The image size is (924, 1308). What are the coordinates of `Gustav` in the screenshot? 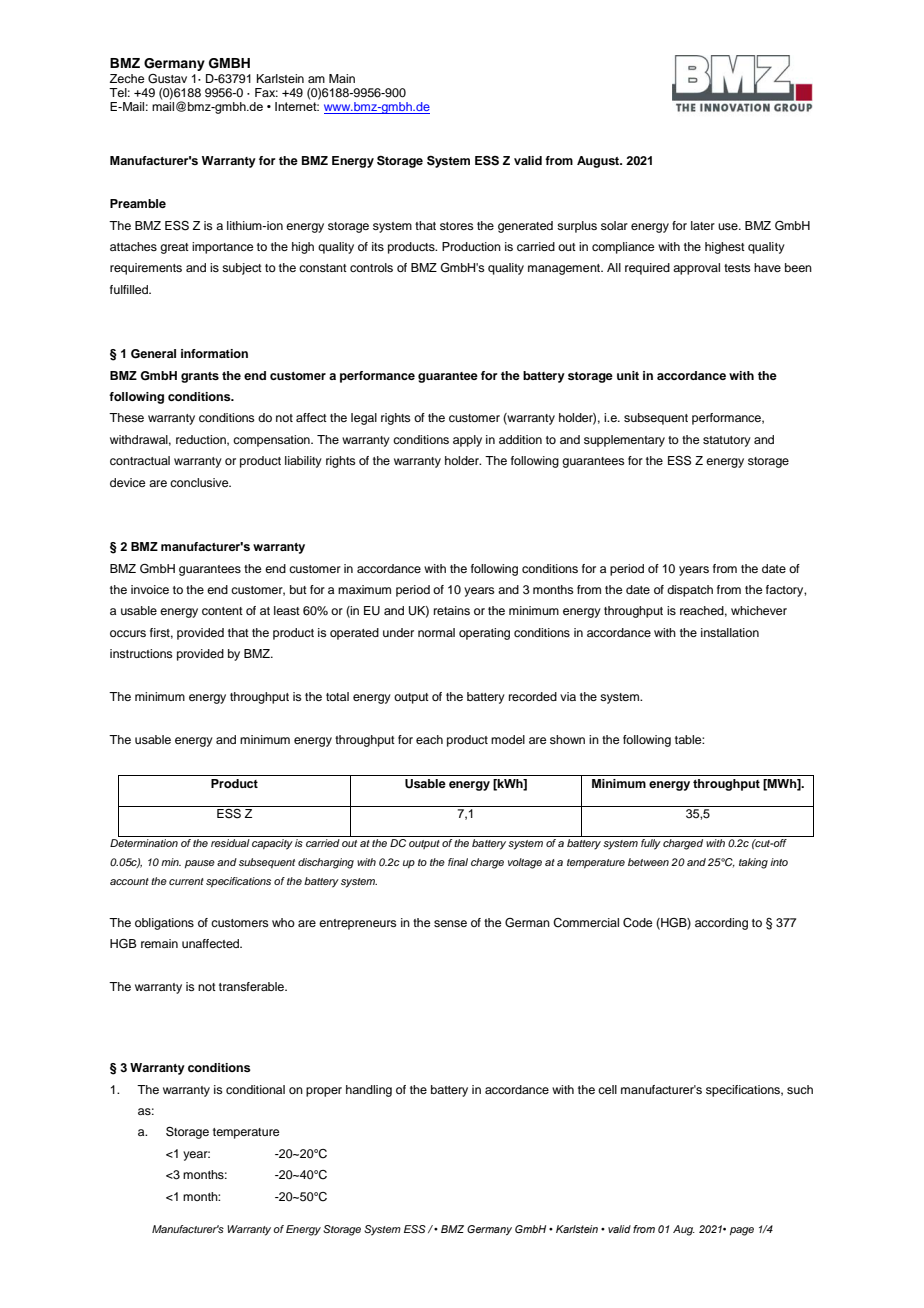 It's located at (167, 79).
